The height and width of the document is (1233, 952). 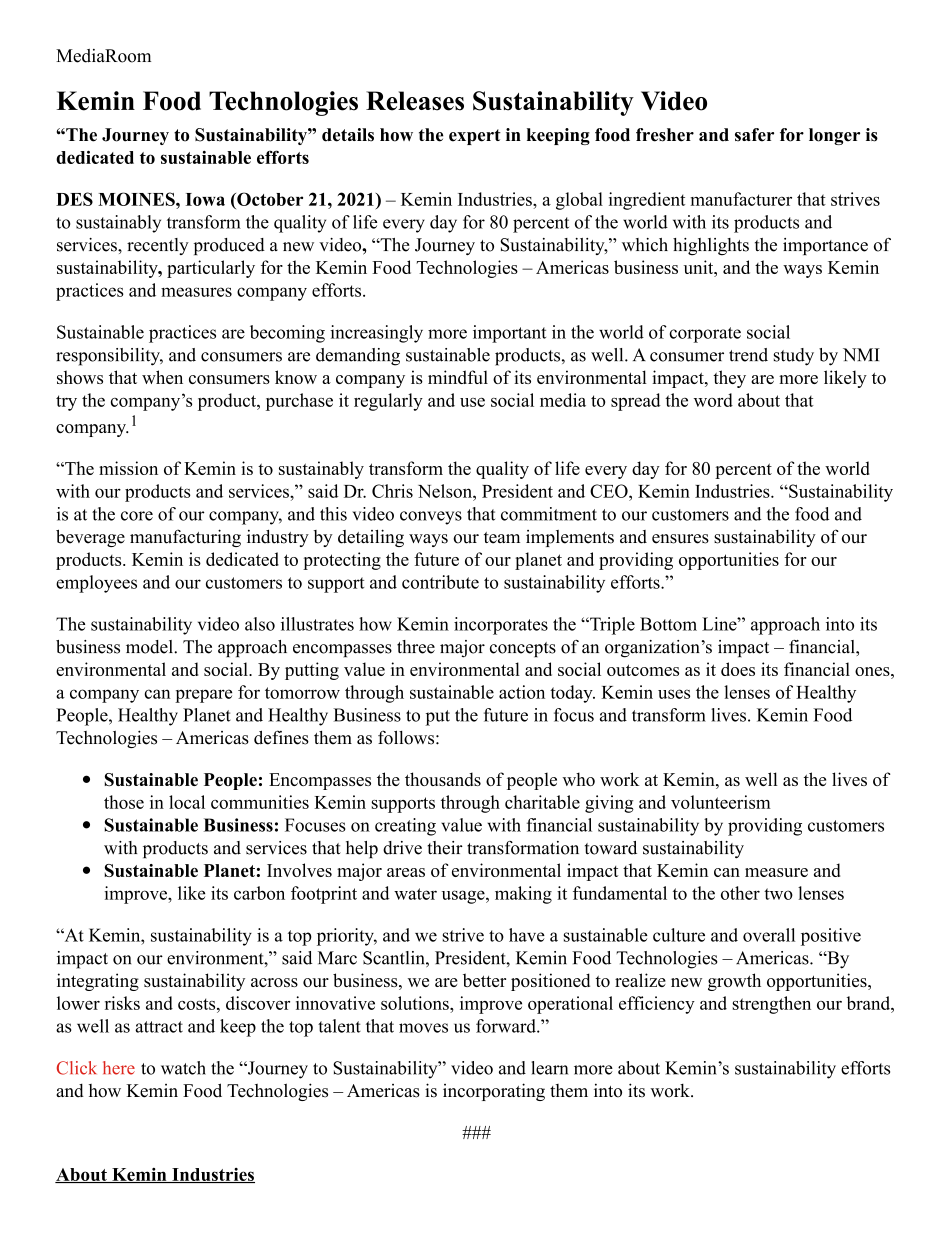 What do you see at coordinates (778, 894) in the document?
I see `two` at bounding box center [778, 894].
